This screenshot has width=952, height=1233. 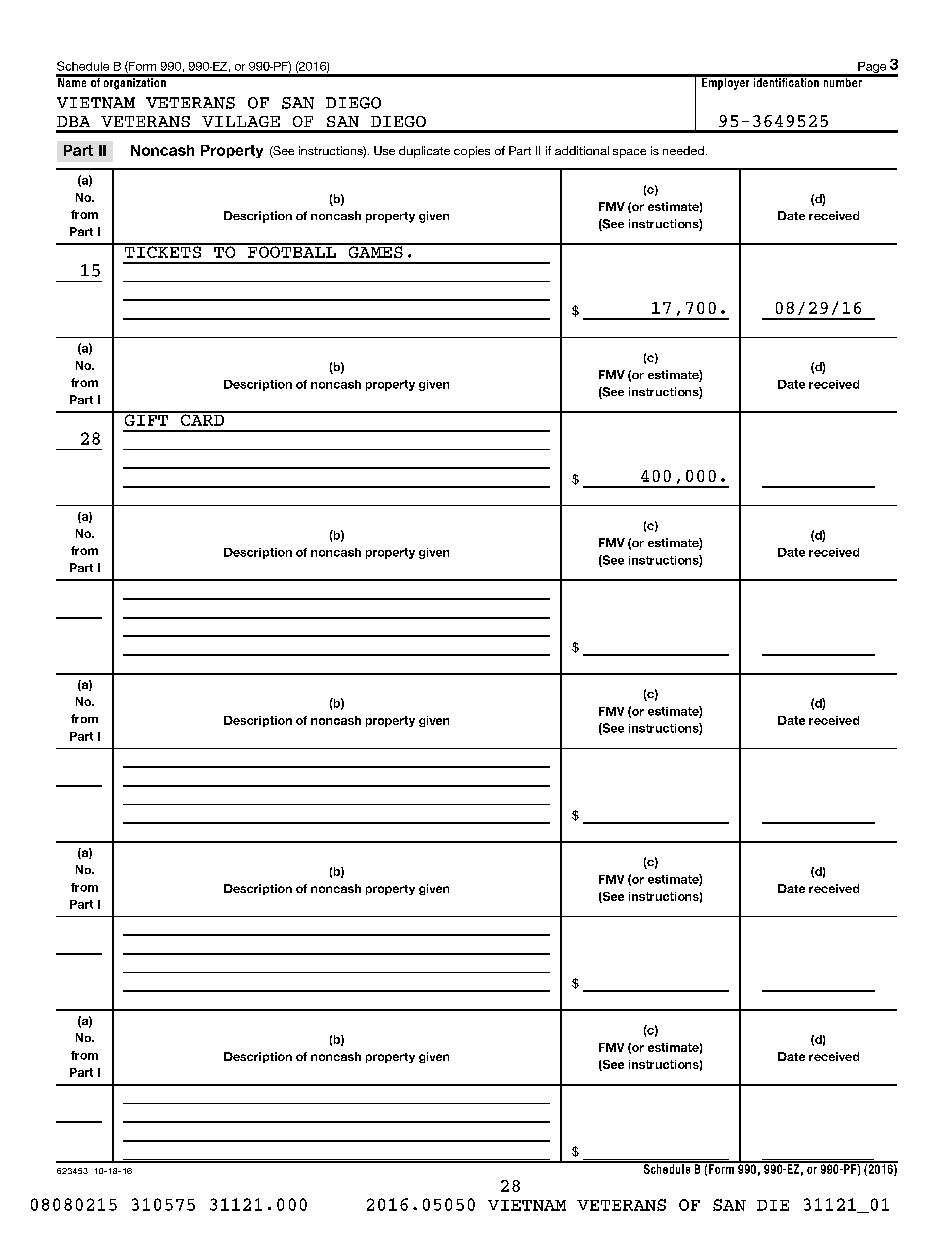 What do you see at coordinates (134, 82) in the screenshot?
I see `organization` at bounding box center [134, 82].
